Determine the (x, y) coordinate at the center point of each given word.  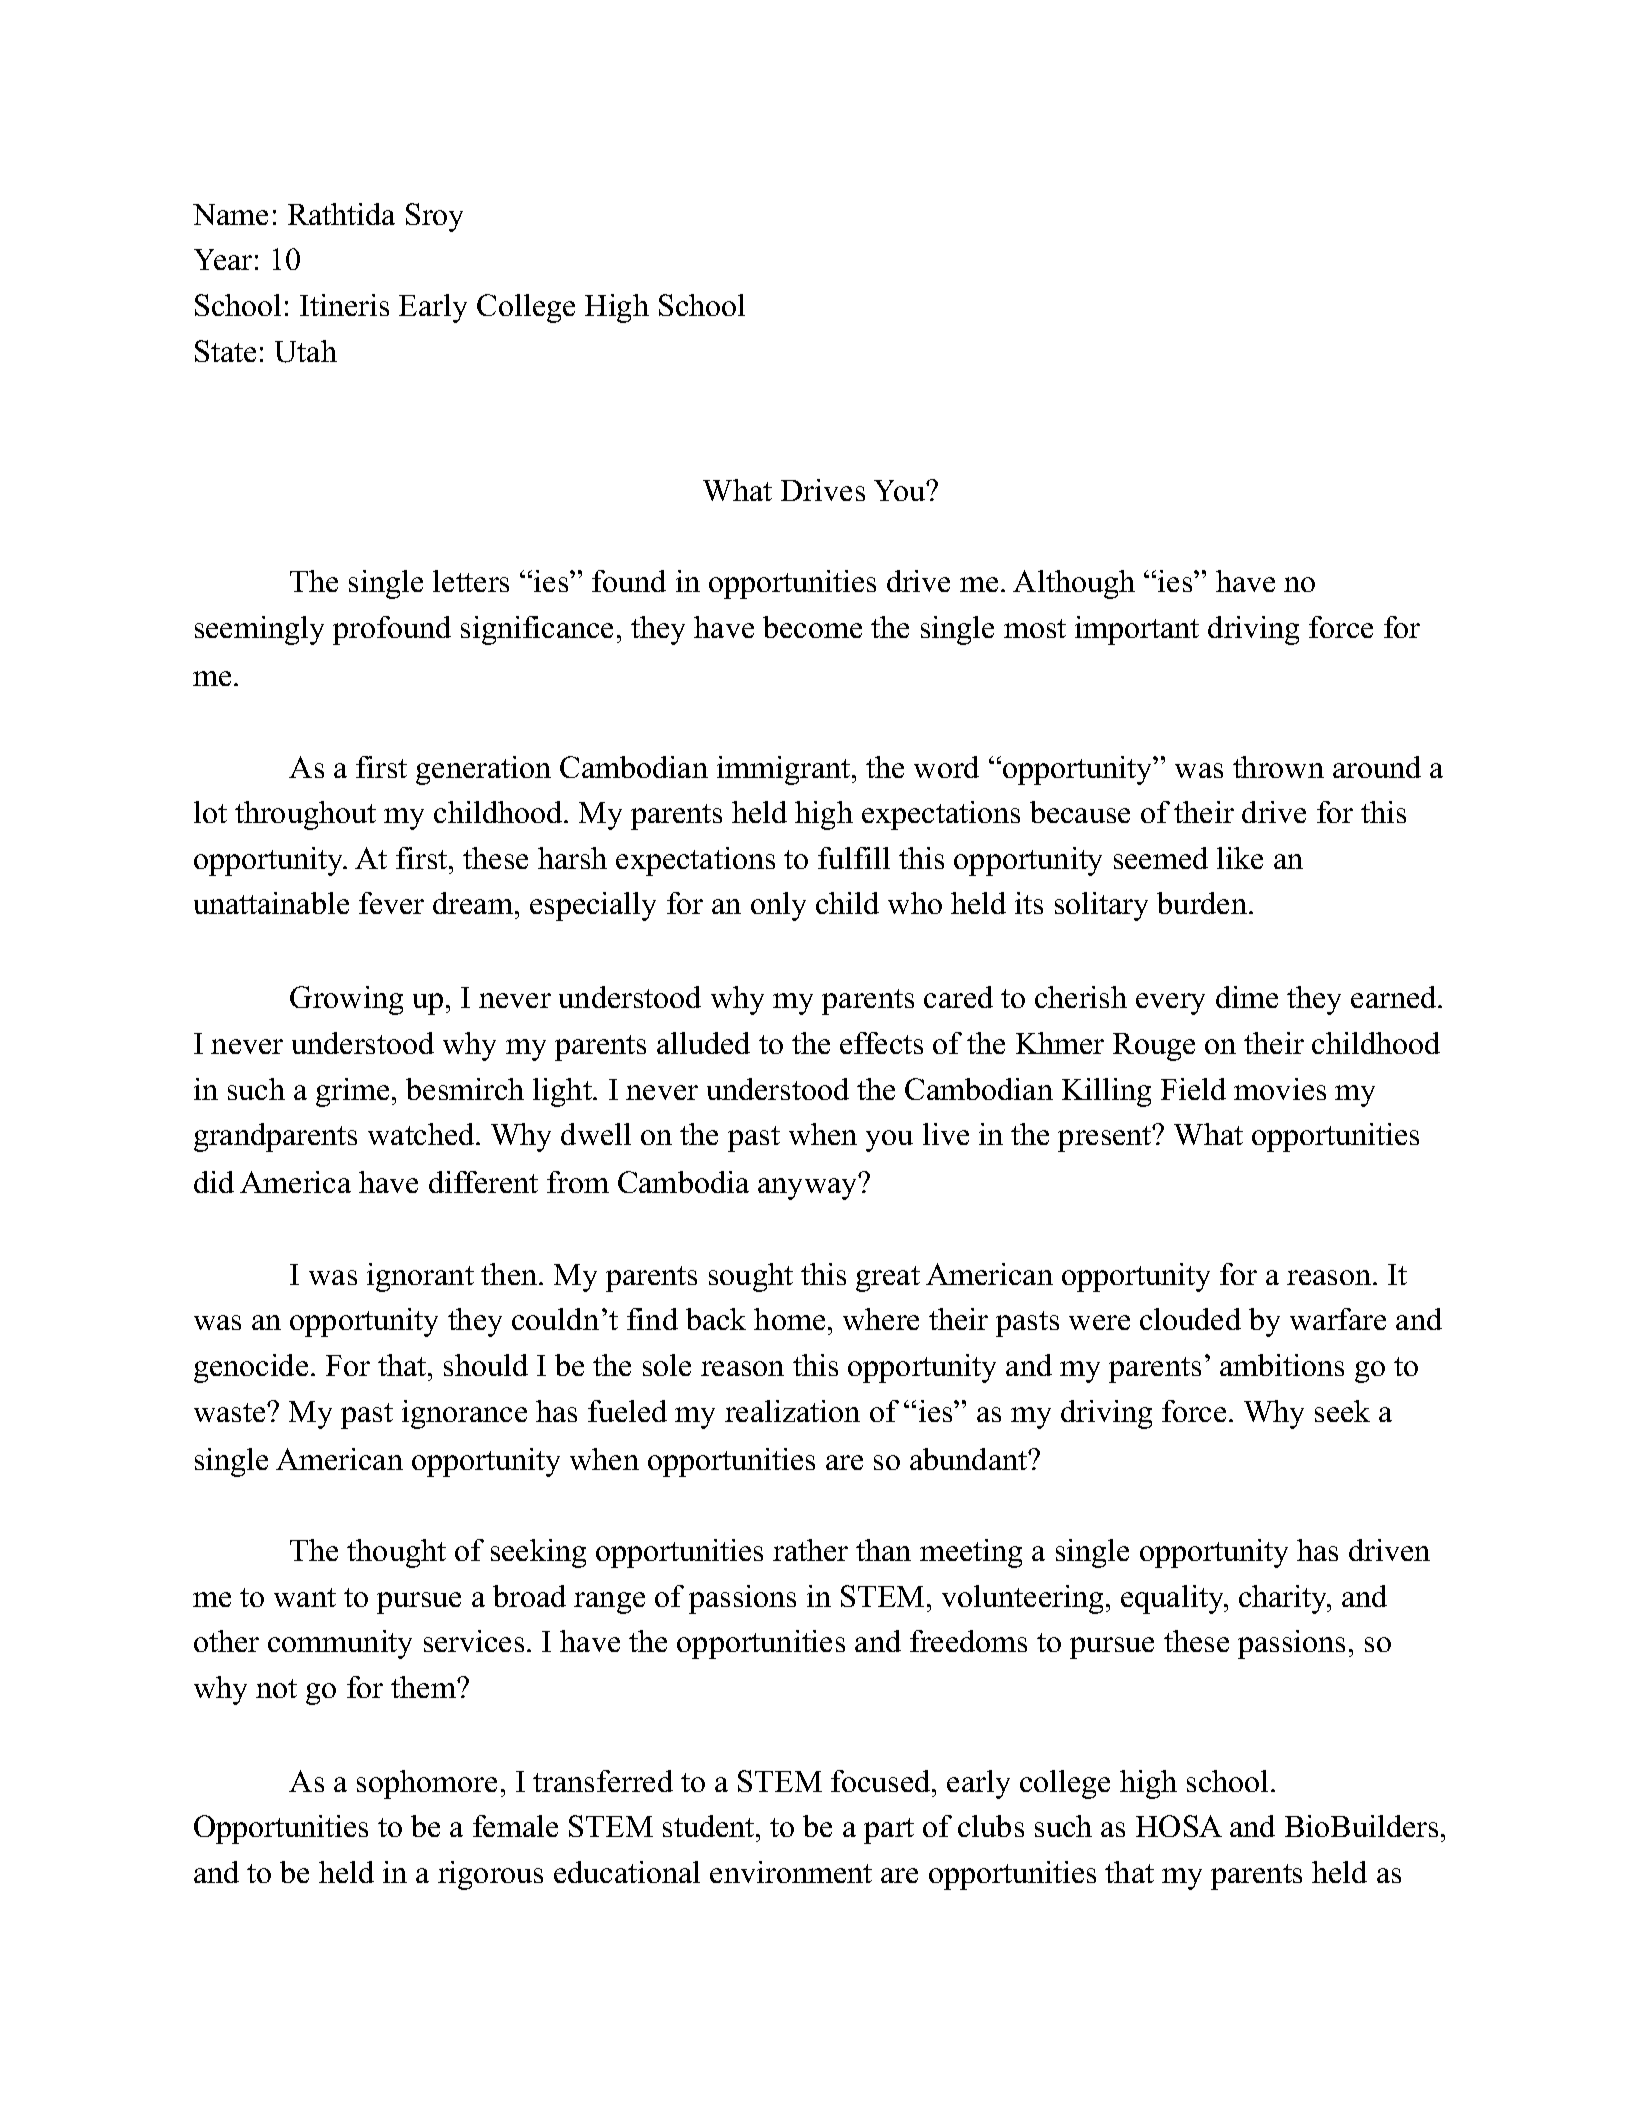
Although (1074, 584)
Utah (306, 351)
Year (223, 259)
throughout (305, 815)
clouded (1190, 1319)
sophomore (427, 1784)
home (789, 1319)
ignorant (420, 1277)
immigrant (785, 770)
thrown (1278, 767)
